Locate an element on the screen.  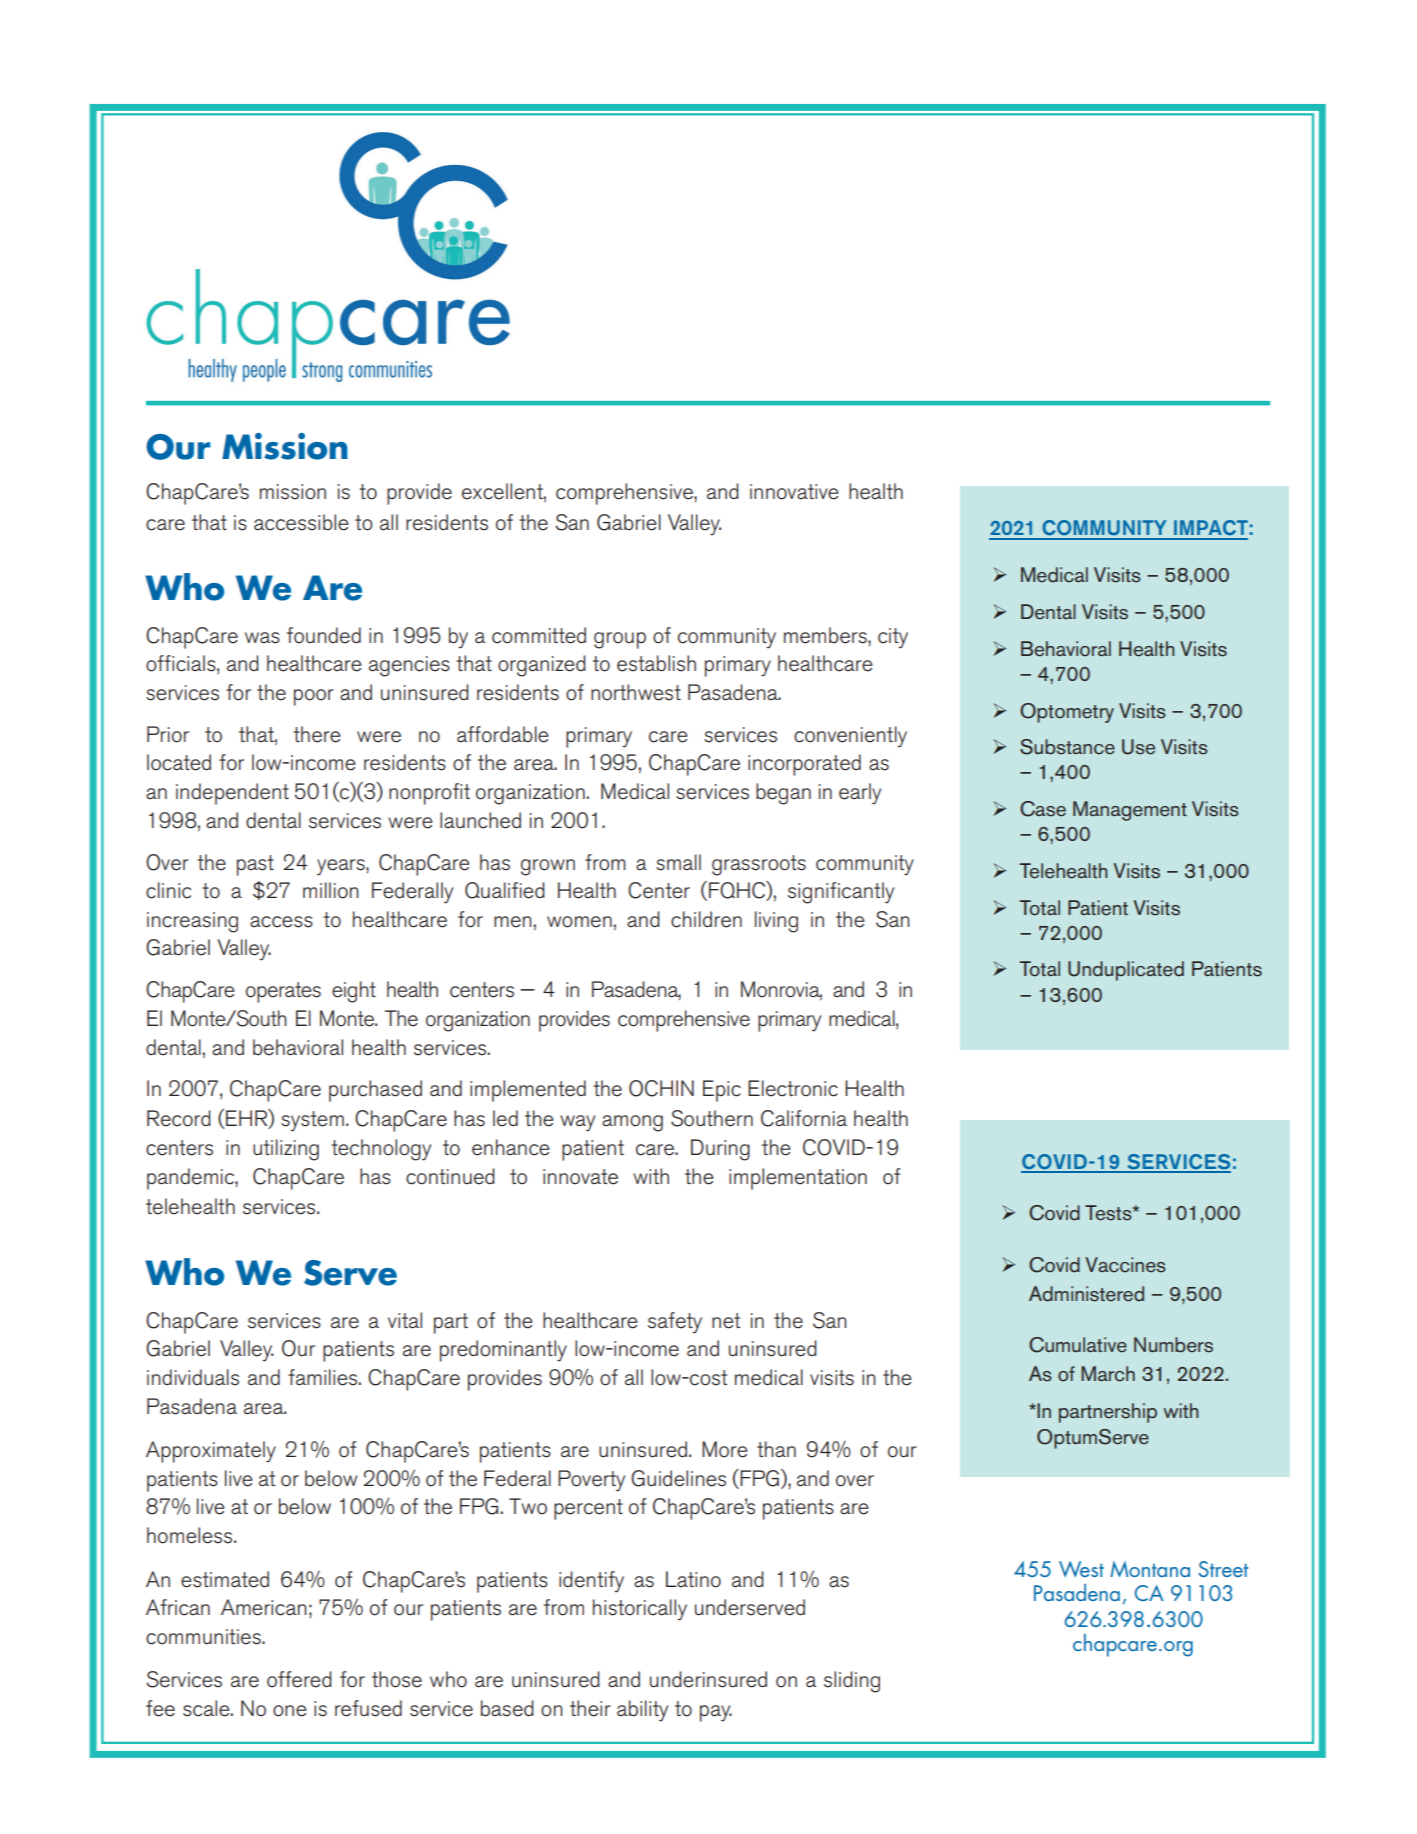
Tests is located at coordinates (1109, 1213).
